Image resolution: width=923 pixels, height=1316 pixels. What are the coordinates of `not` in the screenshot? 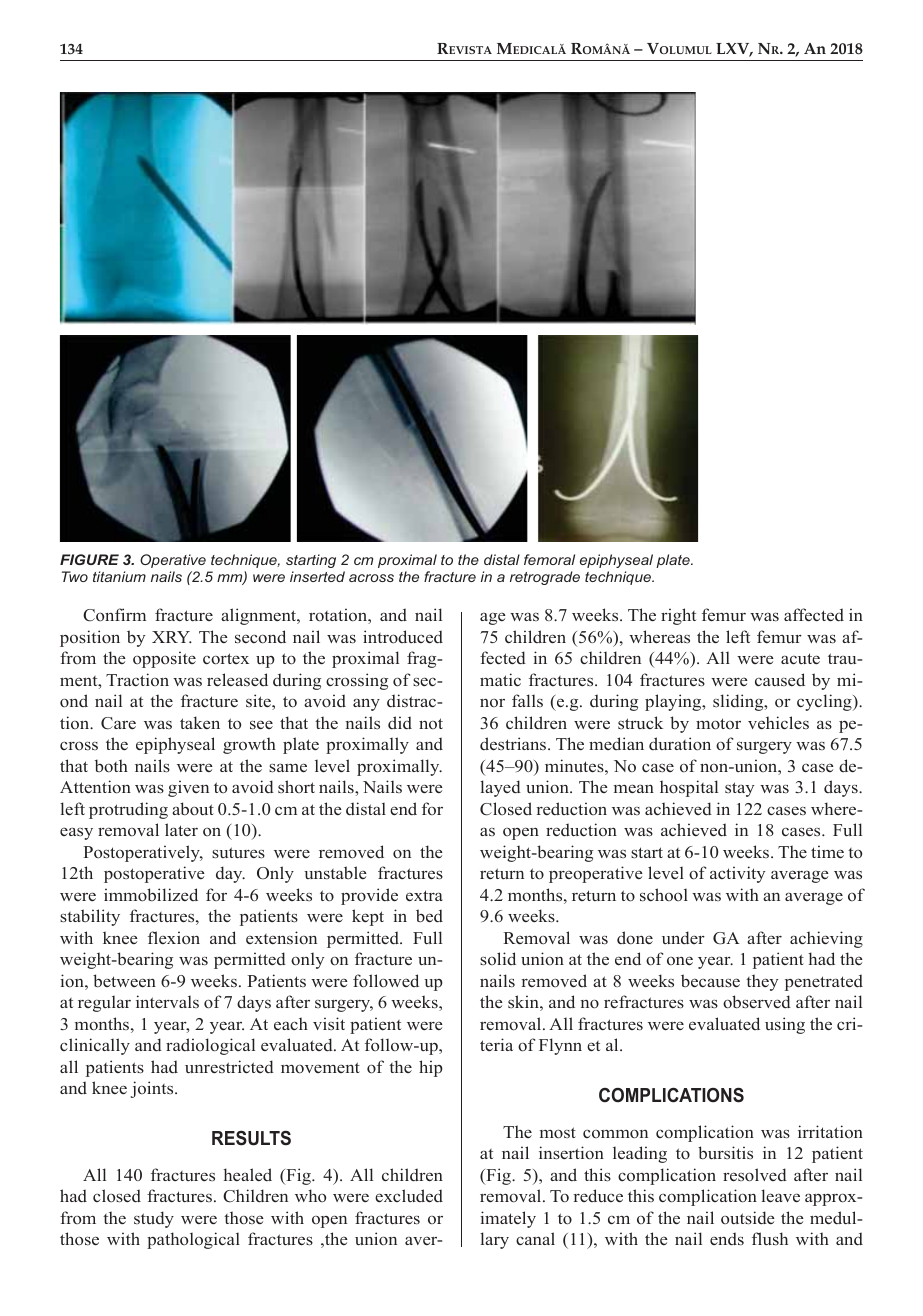 It's located at (431, 723).
